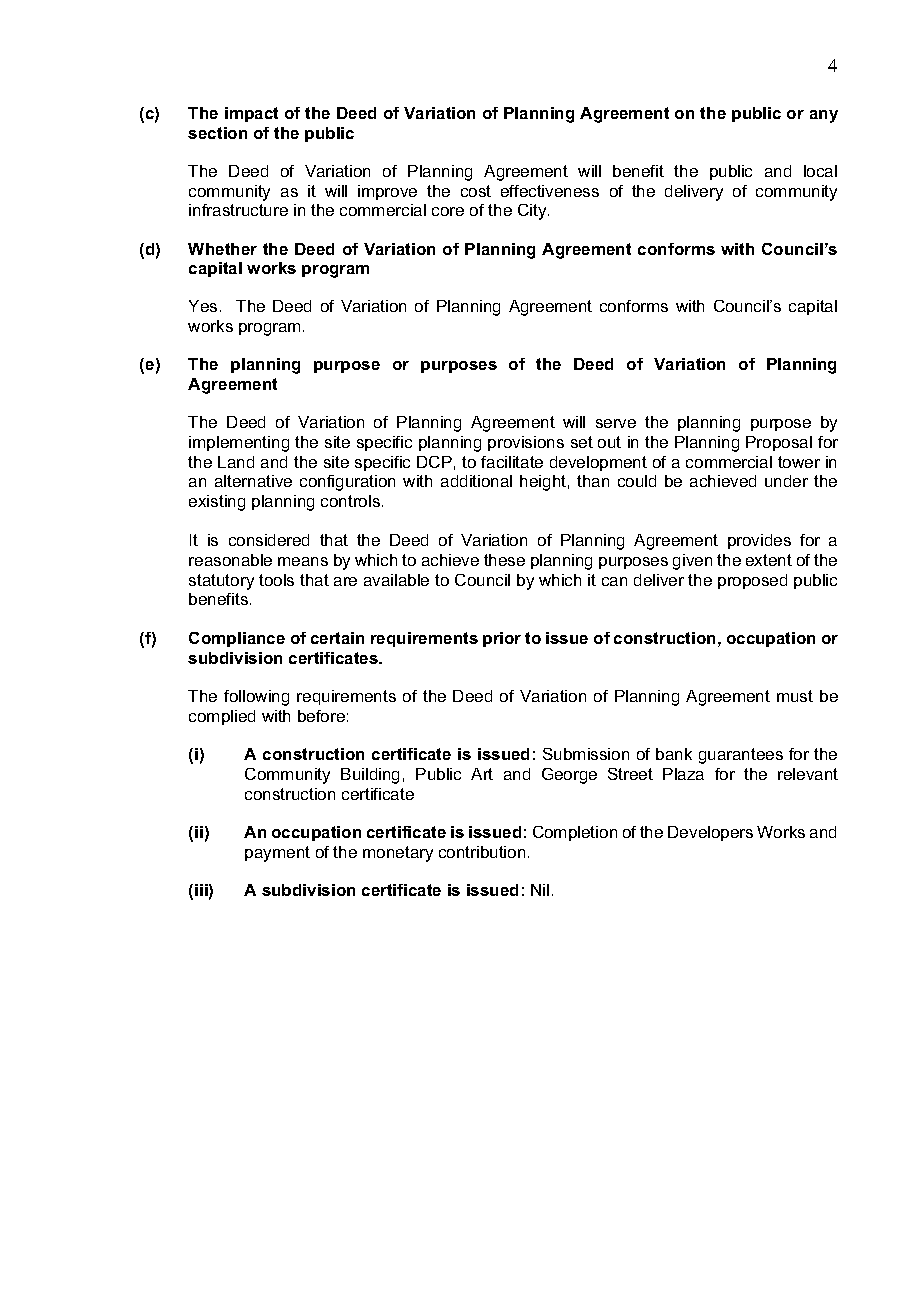  I want to click on Developers, so click(710, 833).
